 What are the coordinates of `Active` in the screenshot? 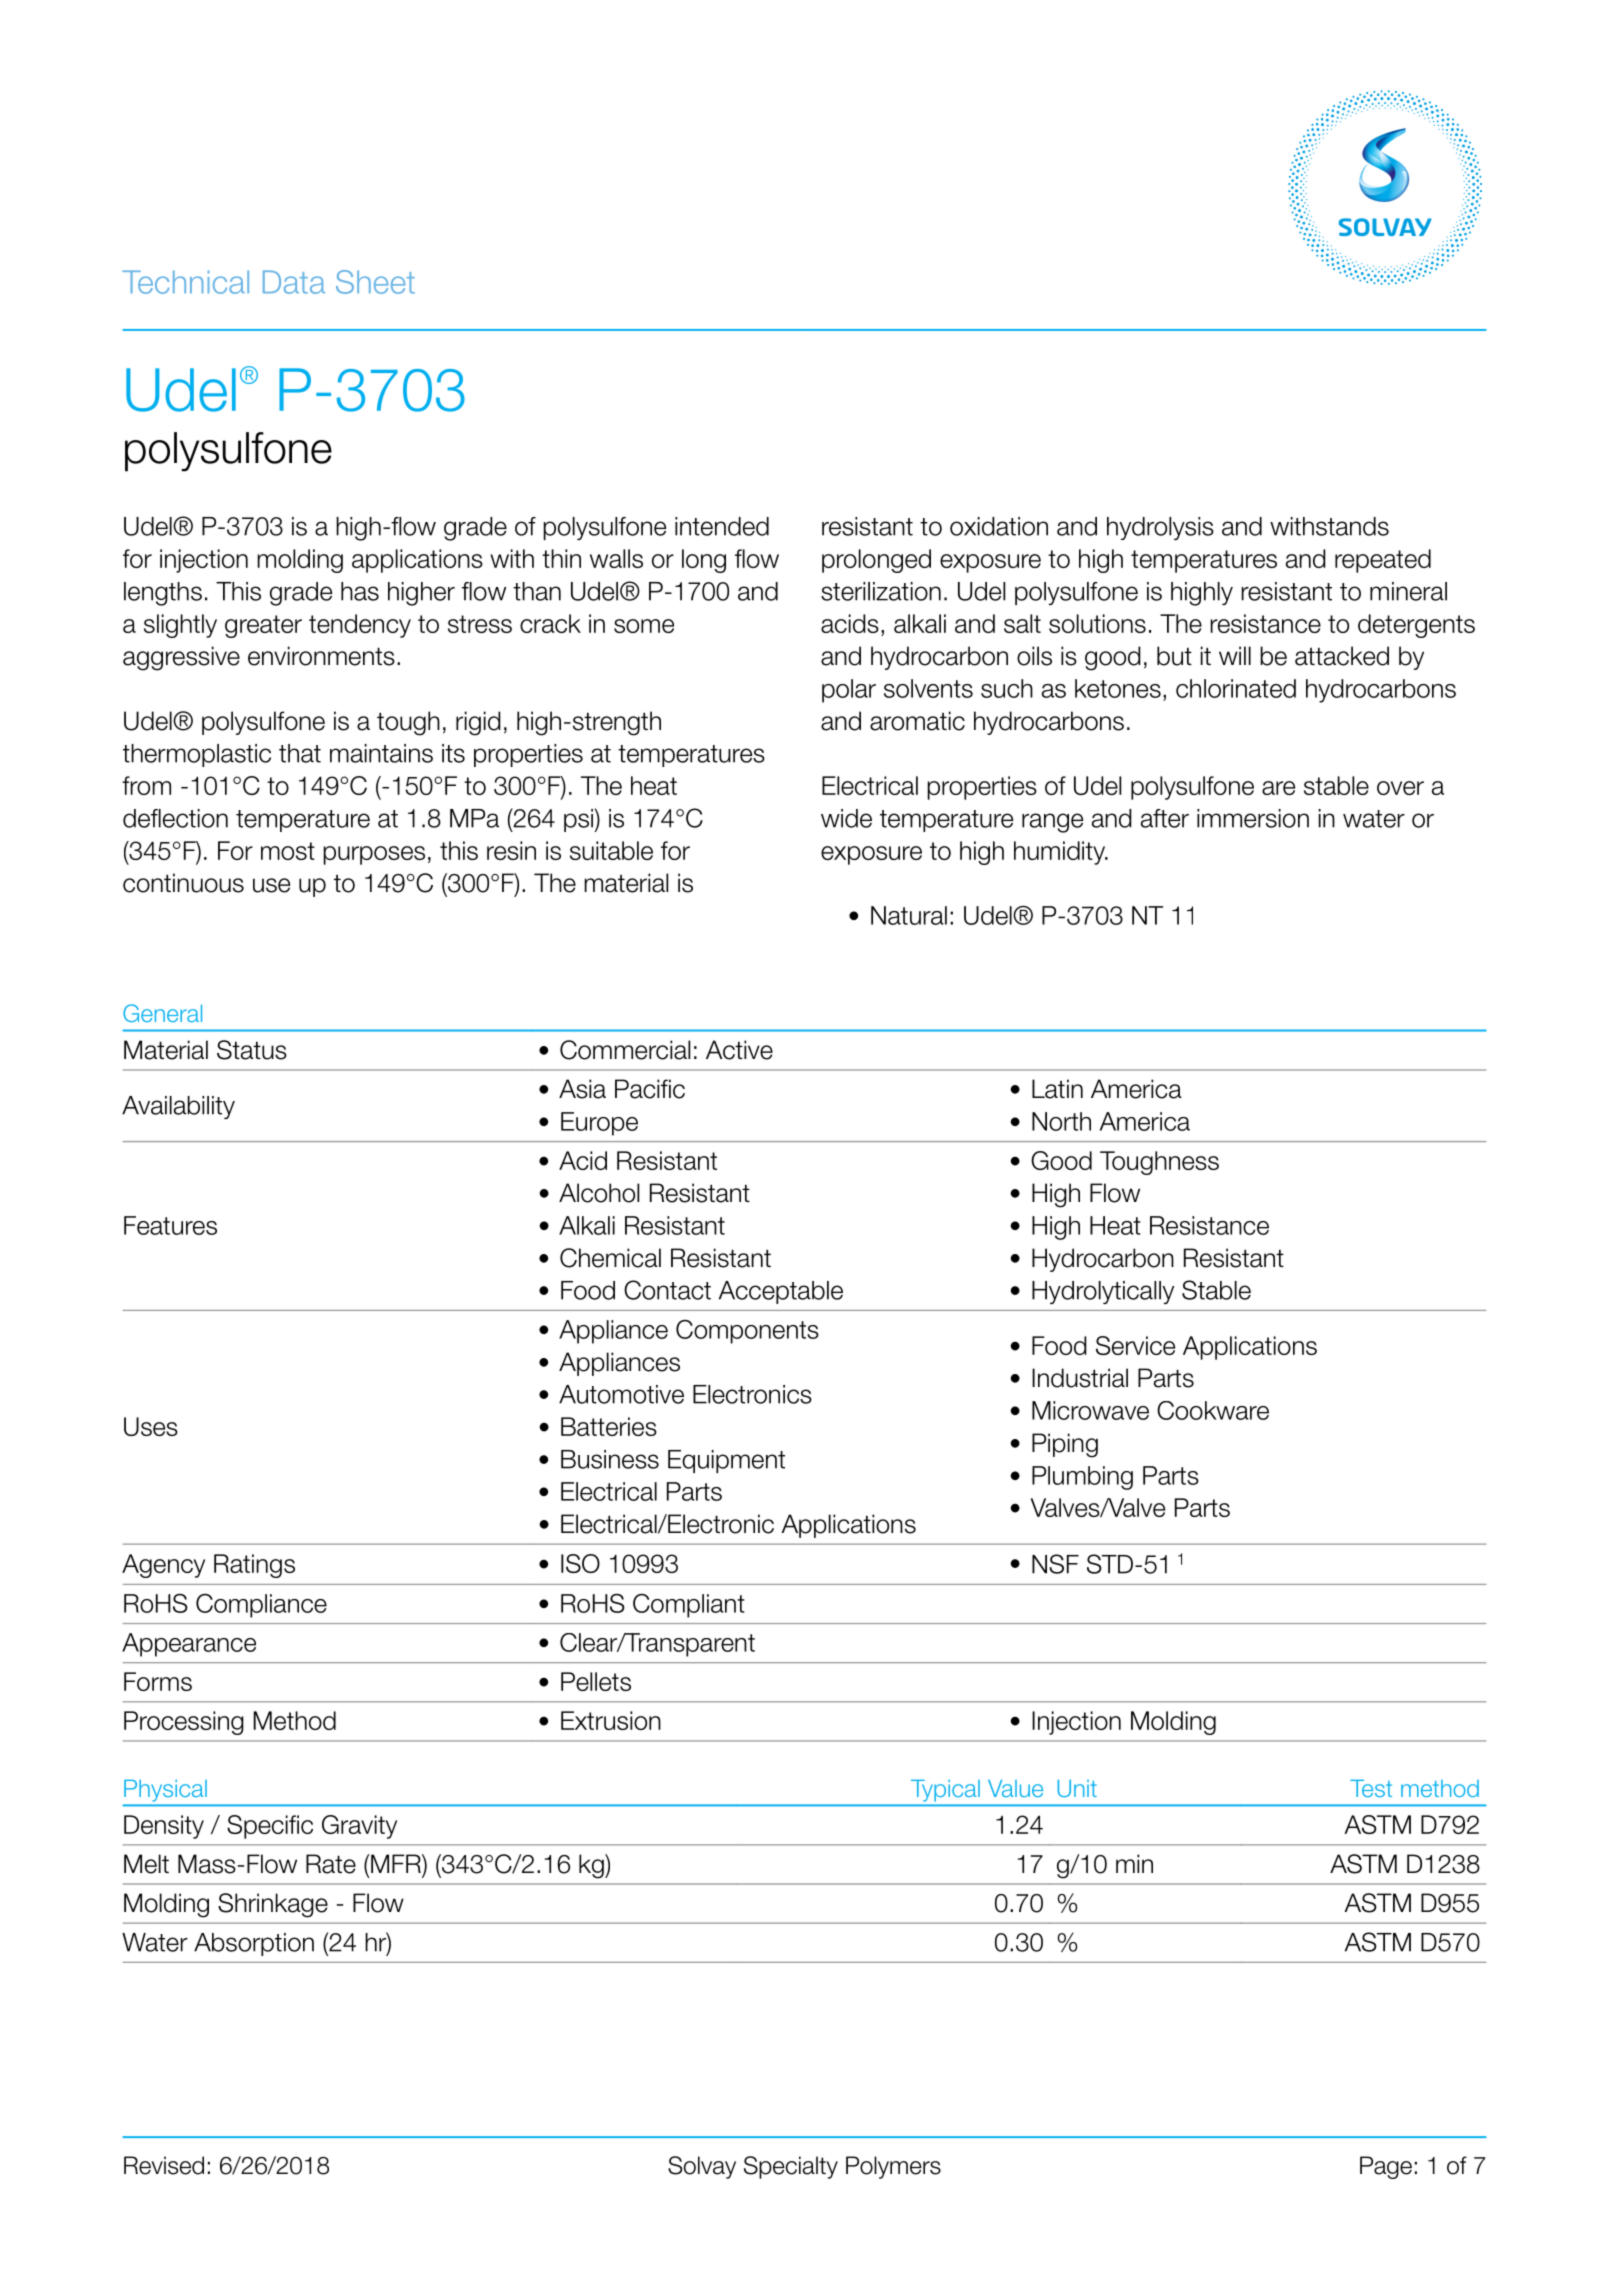 It's located at (739, 1050).
